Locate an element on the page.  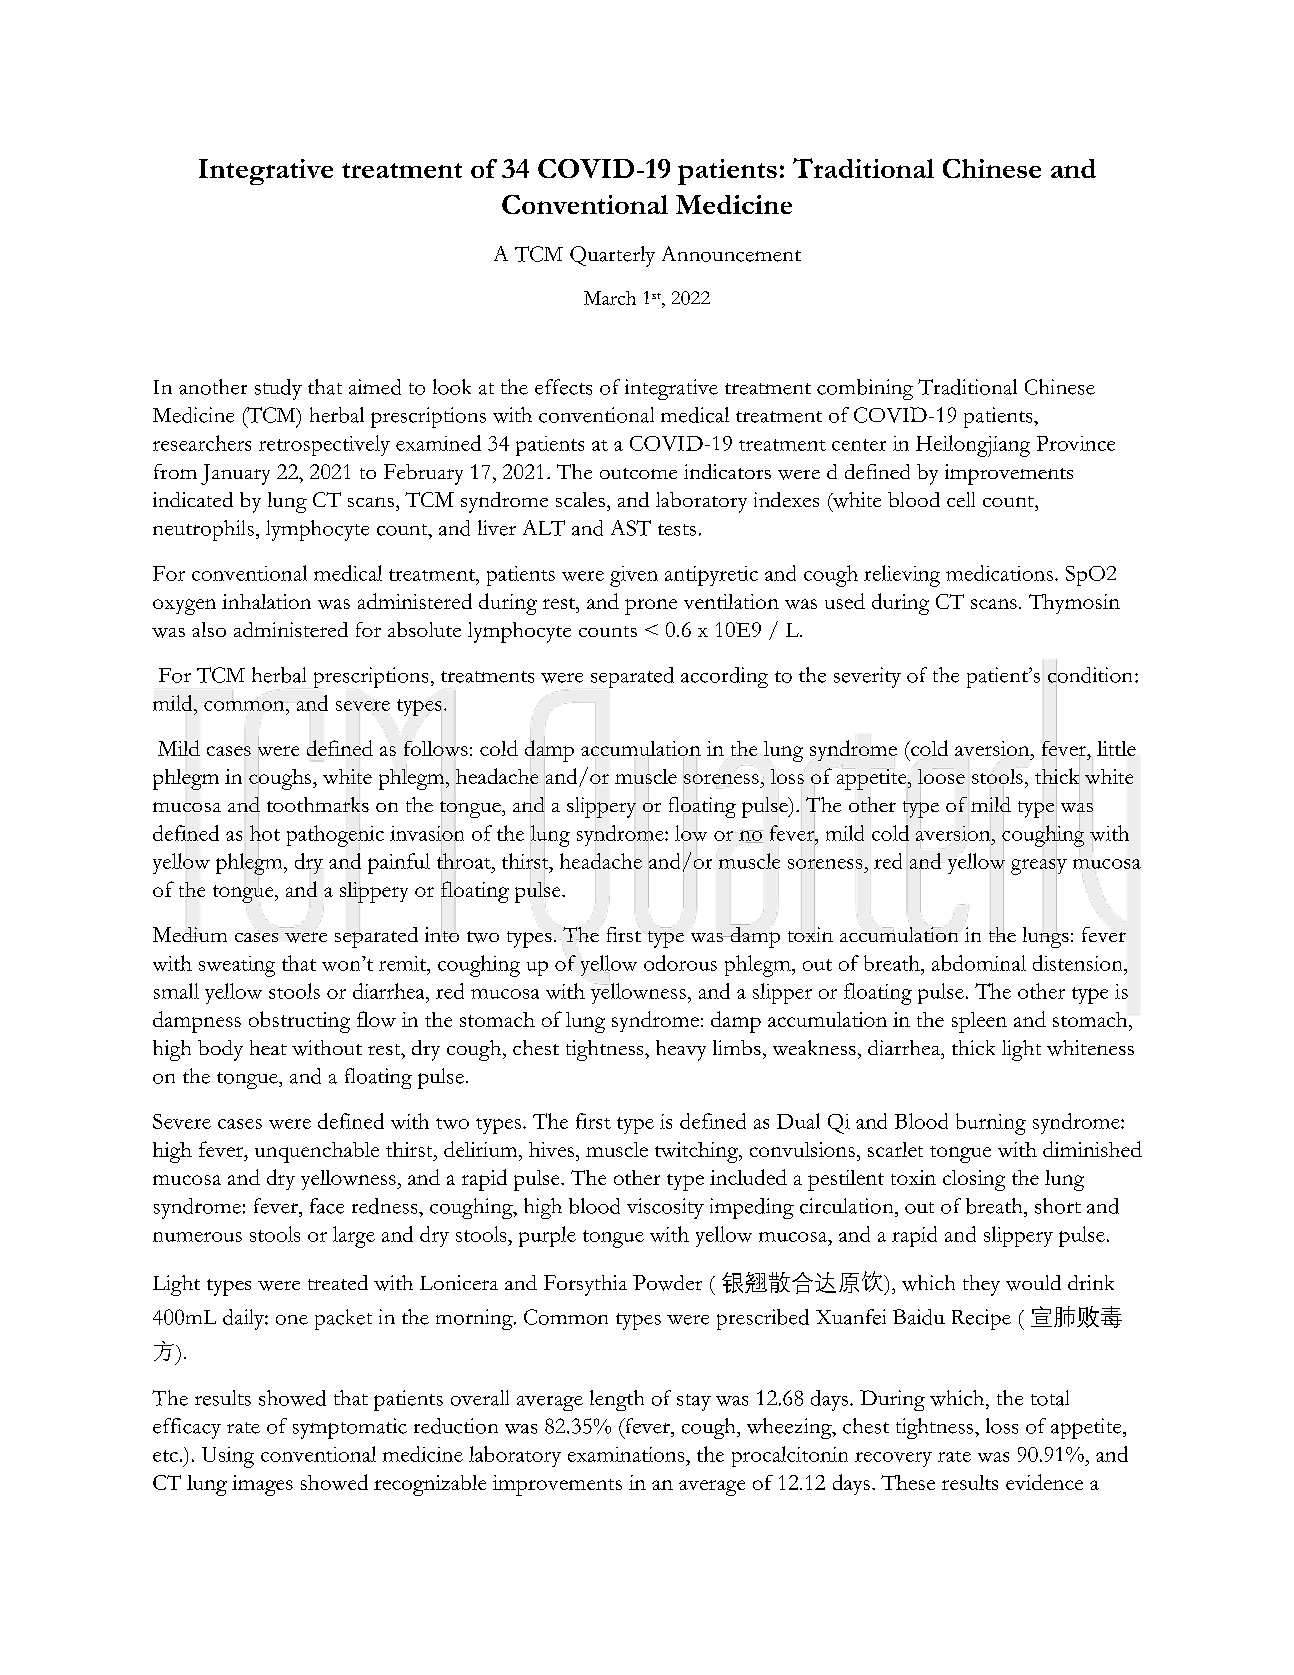
greasy is located at coordinates (1039, 866).
